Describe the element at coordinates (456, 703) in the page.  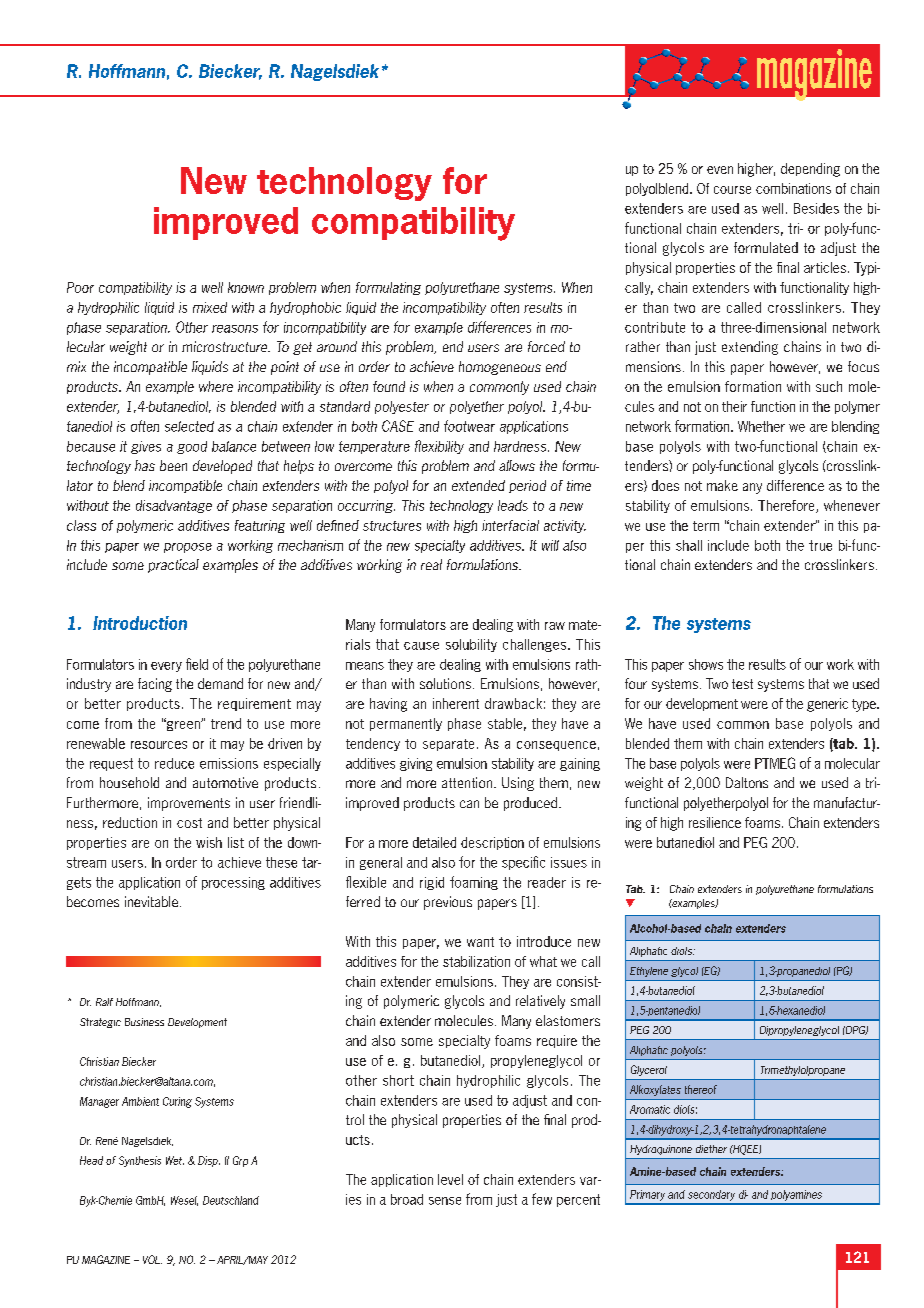
I see `inherent` at that location.
